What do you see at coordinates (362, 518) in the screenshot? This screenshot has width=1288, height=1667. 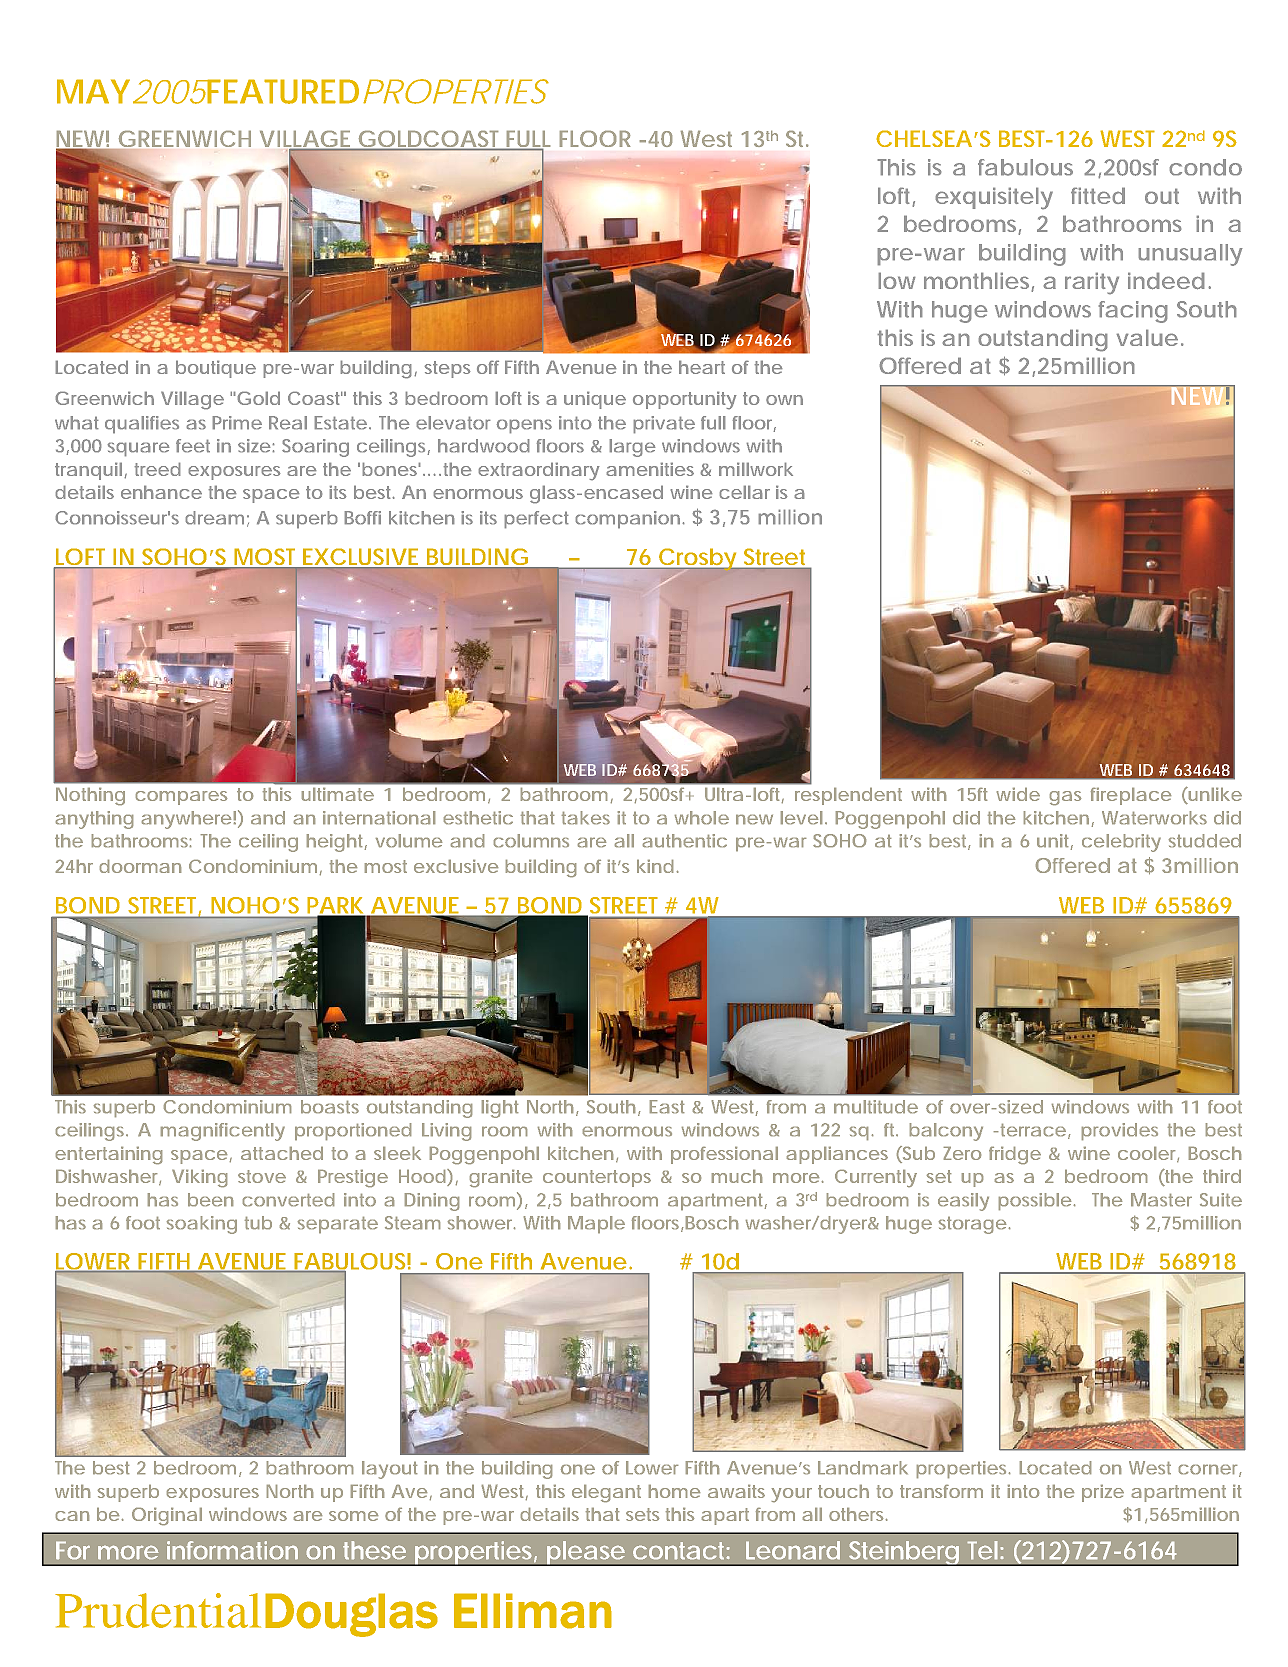 I see `Boffi` at bounding box center [362, 518].
